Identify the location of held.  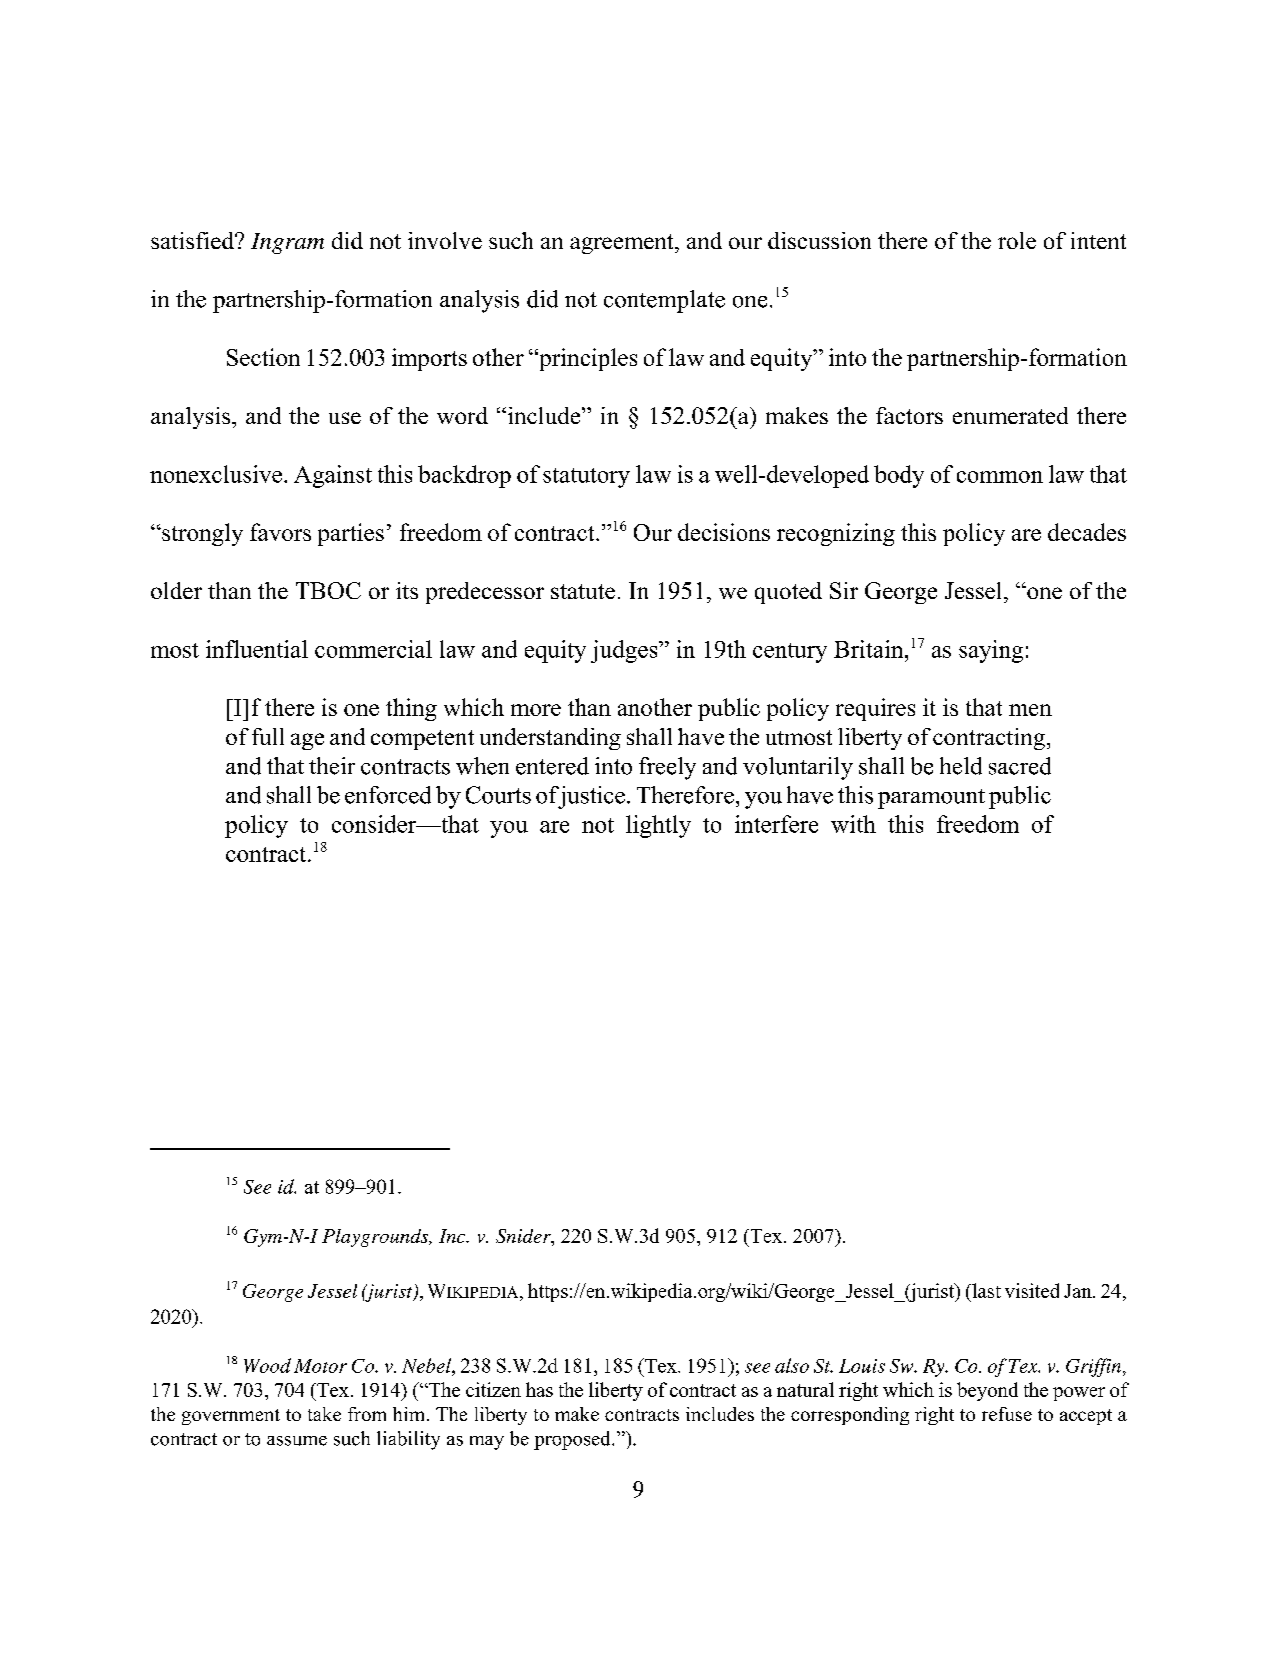
(961, 766).
